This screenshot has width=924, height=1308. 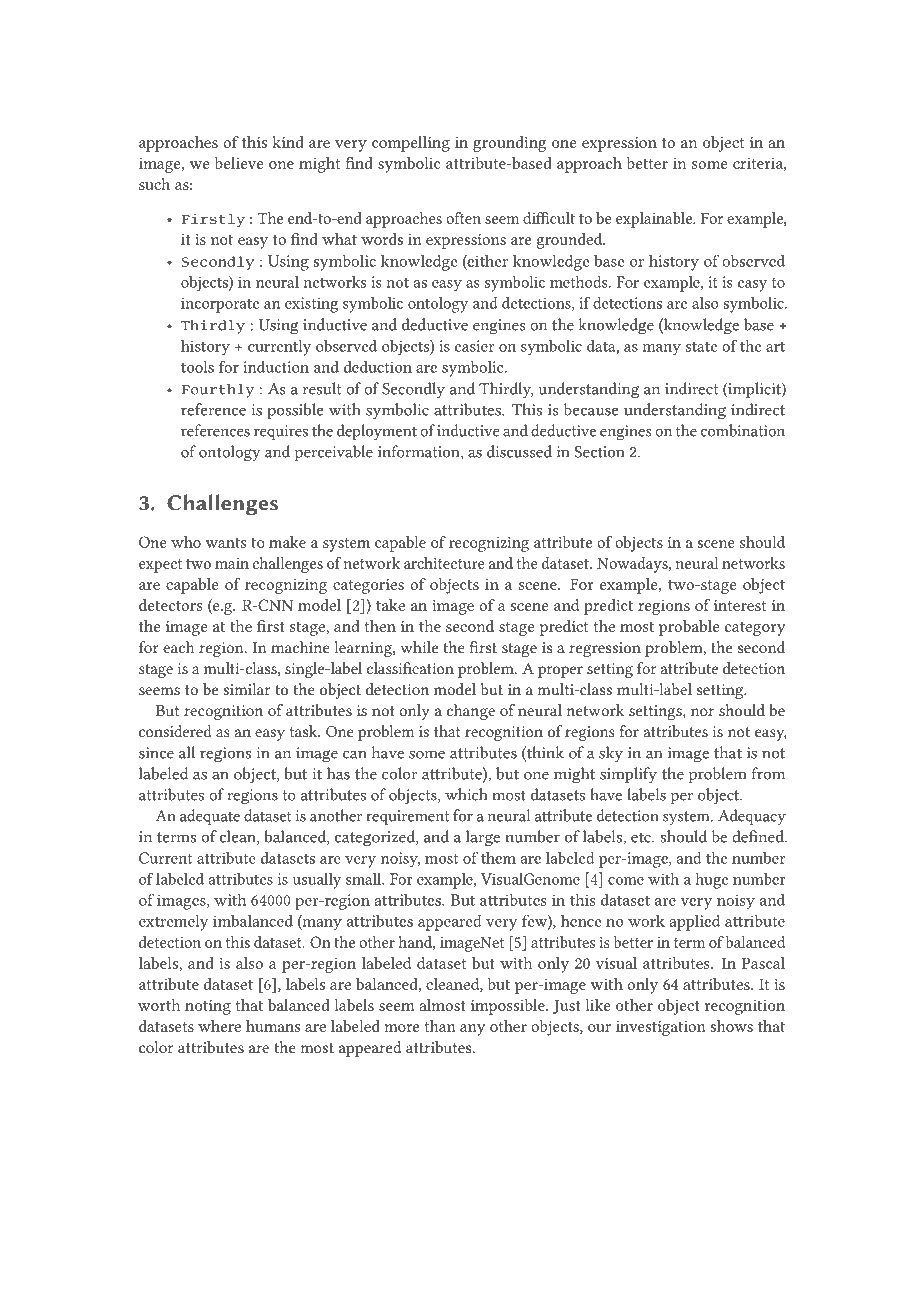 I want to click on similar, so click(x=247, y=689).
